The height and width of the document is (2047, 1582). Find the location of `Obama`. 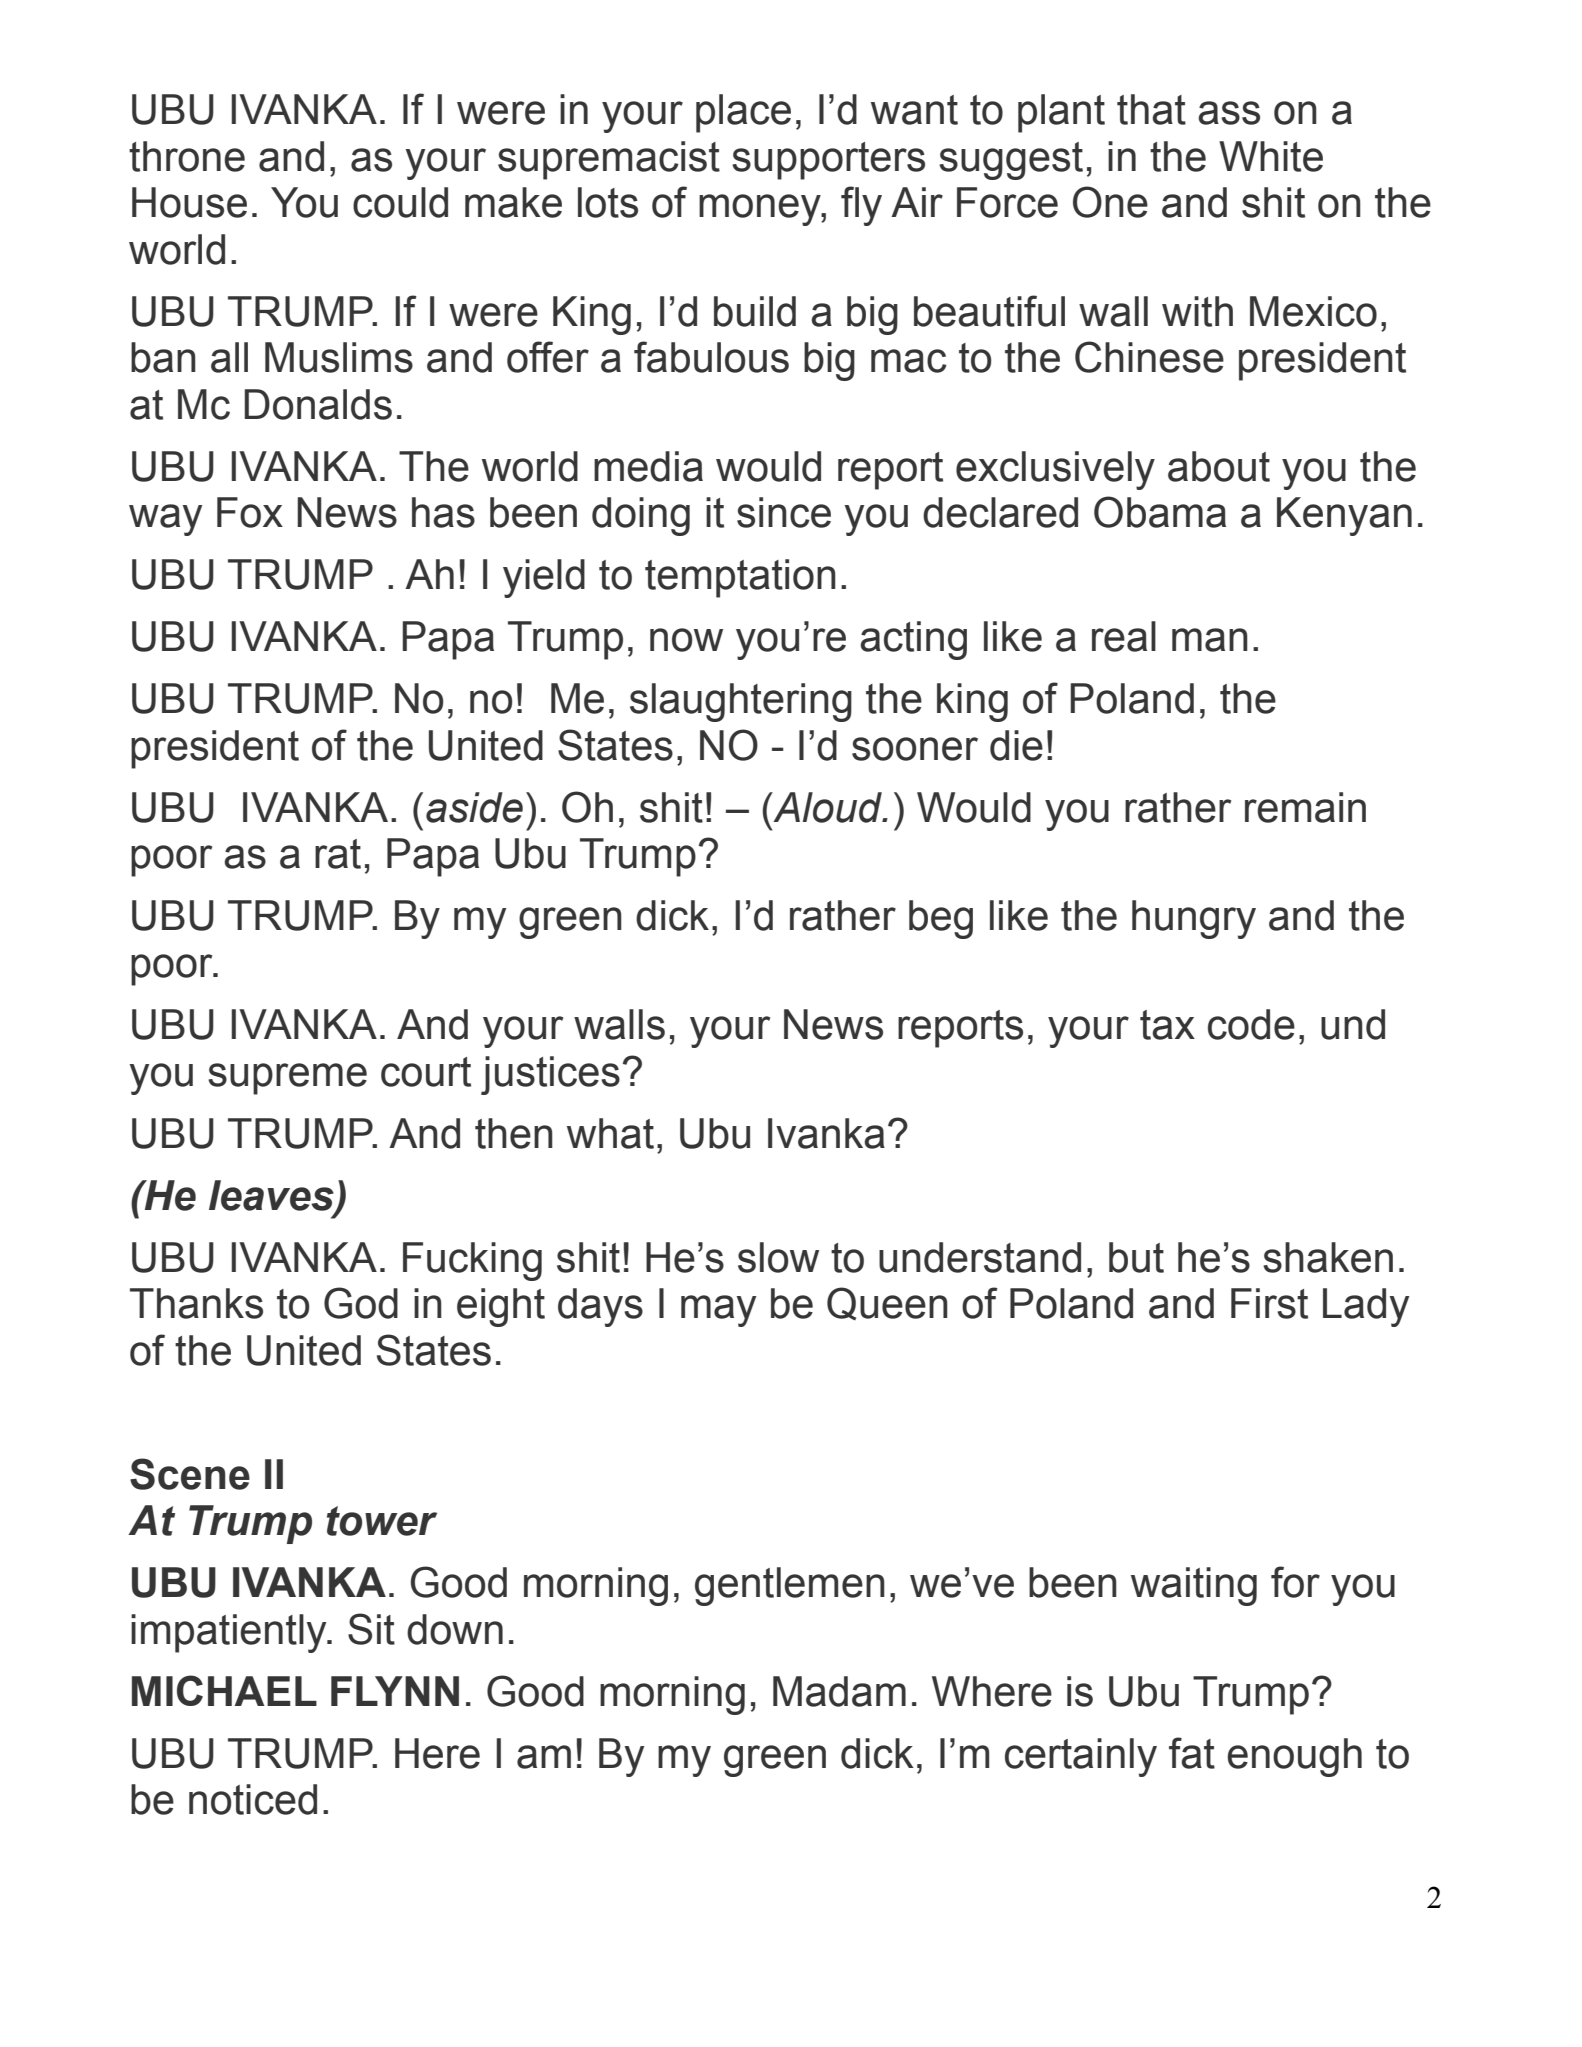

Obama is located at coordinates (1160, 512).
